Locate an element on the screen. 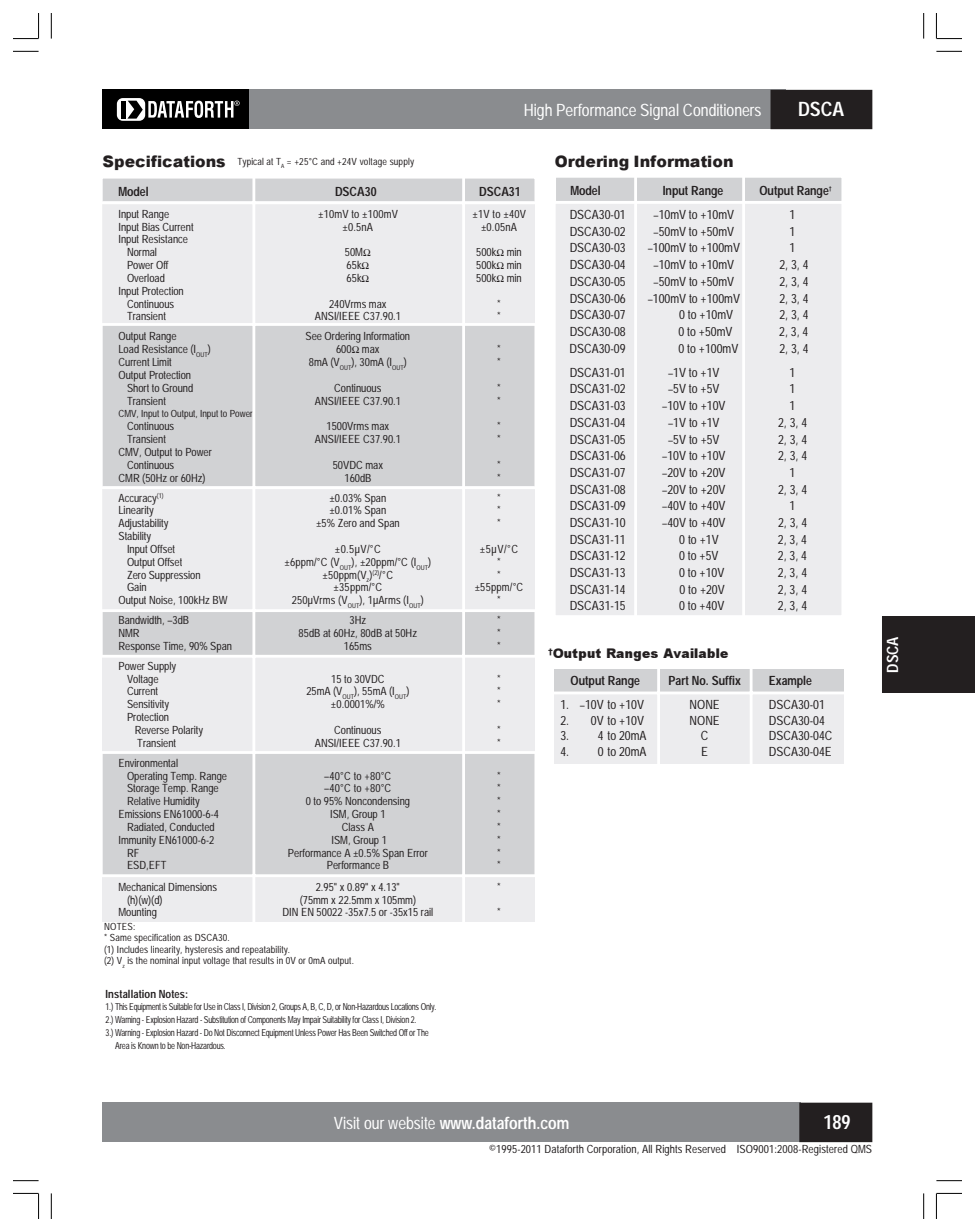 The image size is (975, 1232). Part is located at coordinates (679, 680).
